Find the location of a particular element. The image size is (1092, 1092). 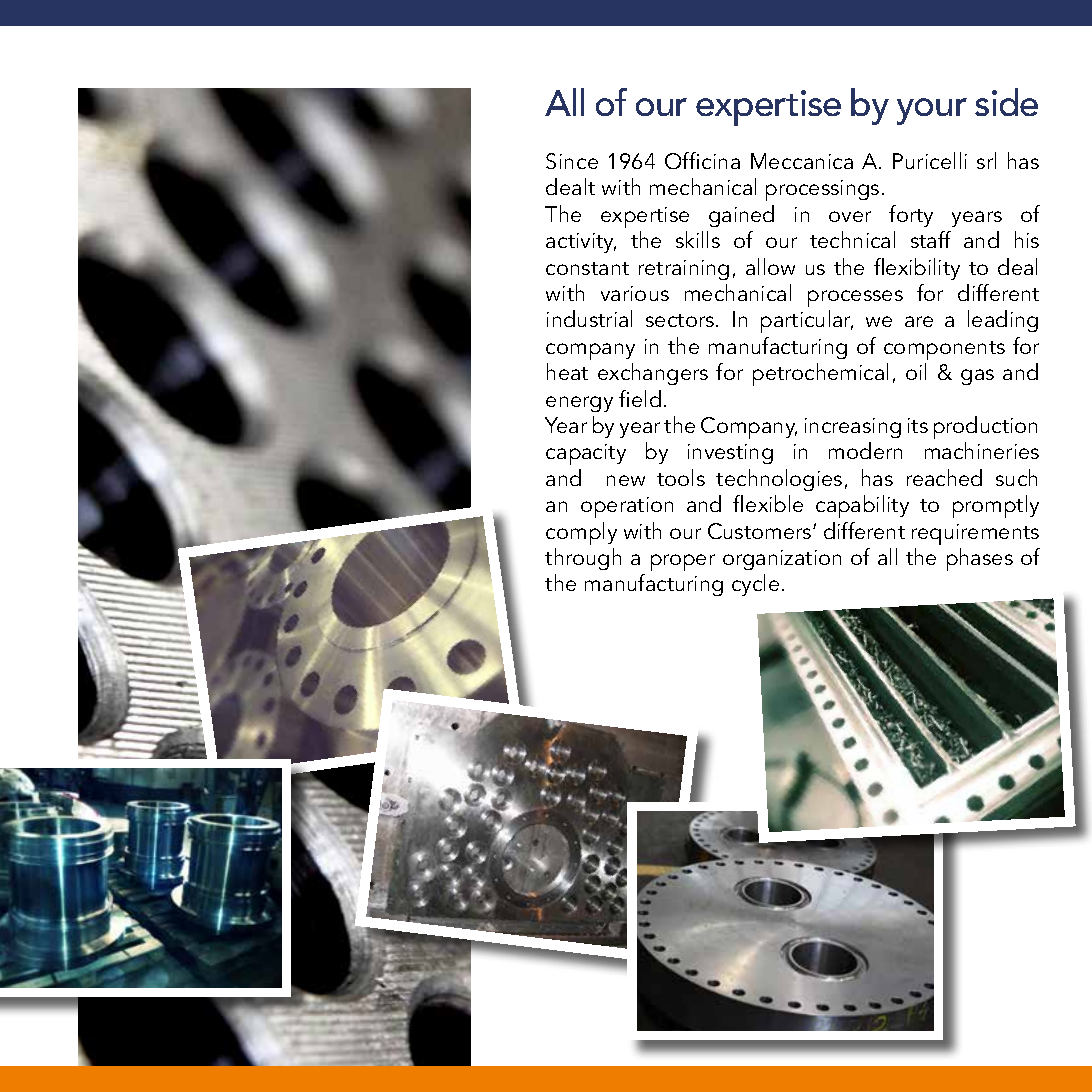

Since is located at coordinates (572, 161).
